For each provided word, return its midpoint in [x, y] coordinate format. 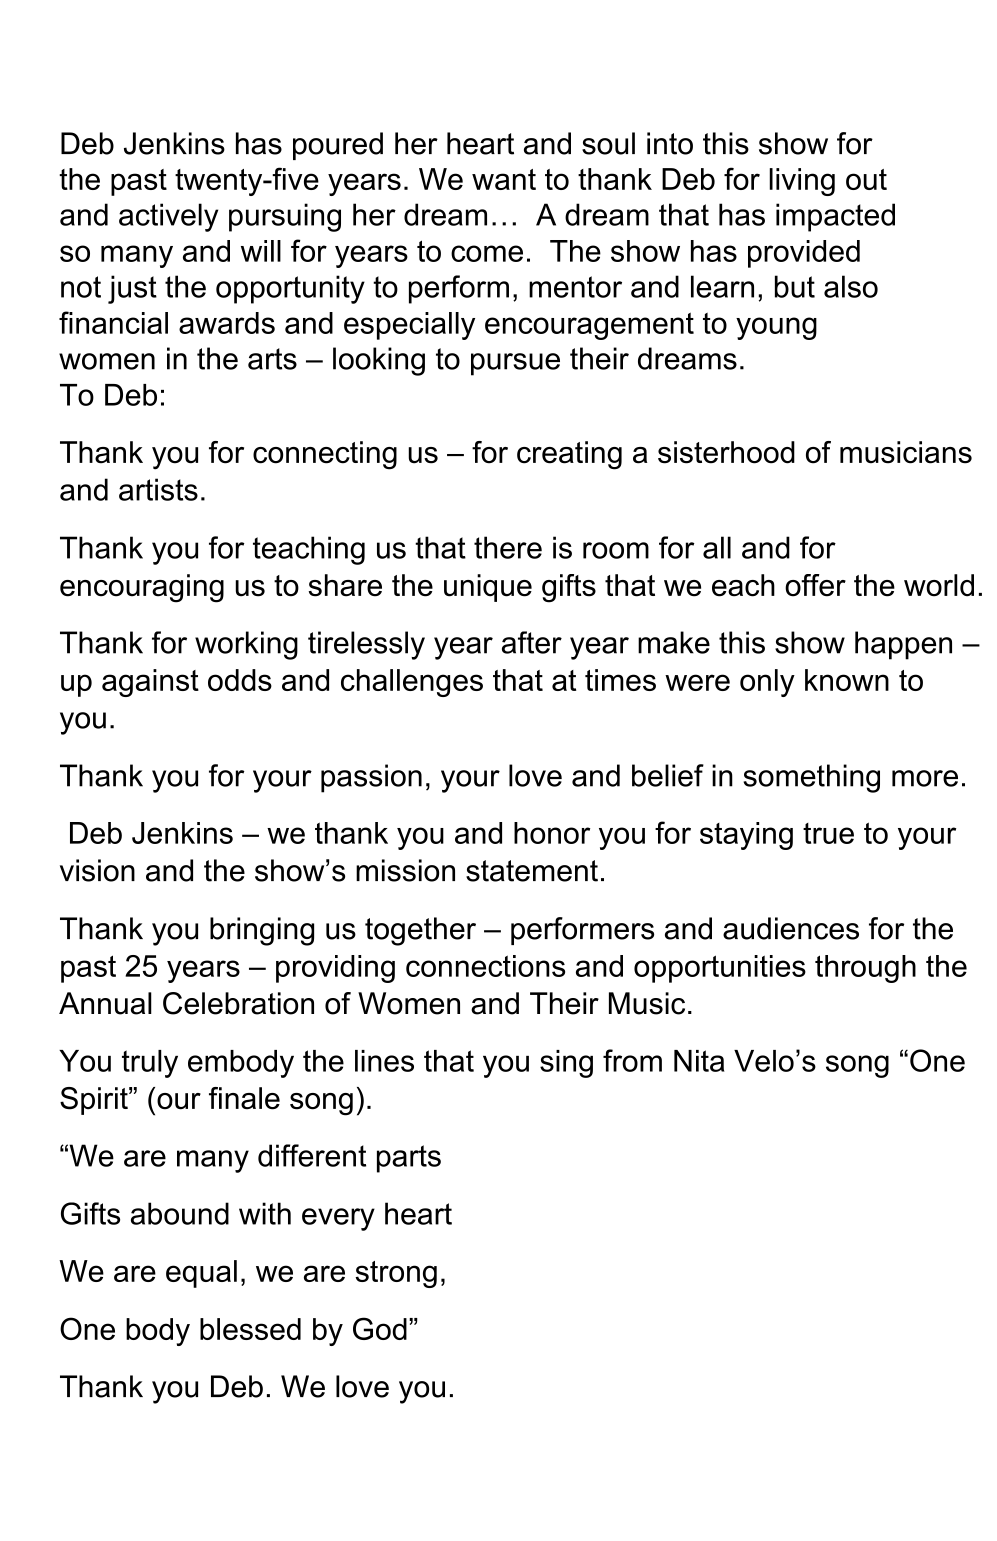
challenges [412, 683]
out [866, 179]
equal [201, 1274]
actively [168, 217]
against [150, 683]
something [811, 778]
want [504, 179]
